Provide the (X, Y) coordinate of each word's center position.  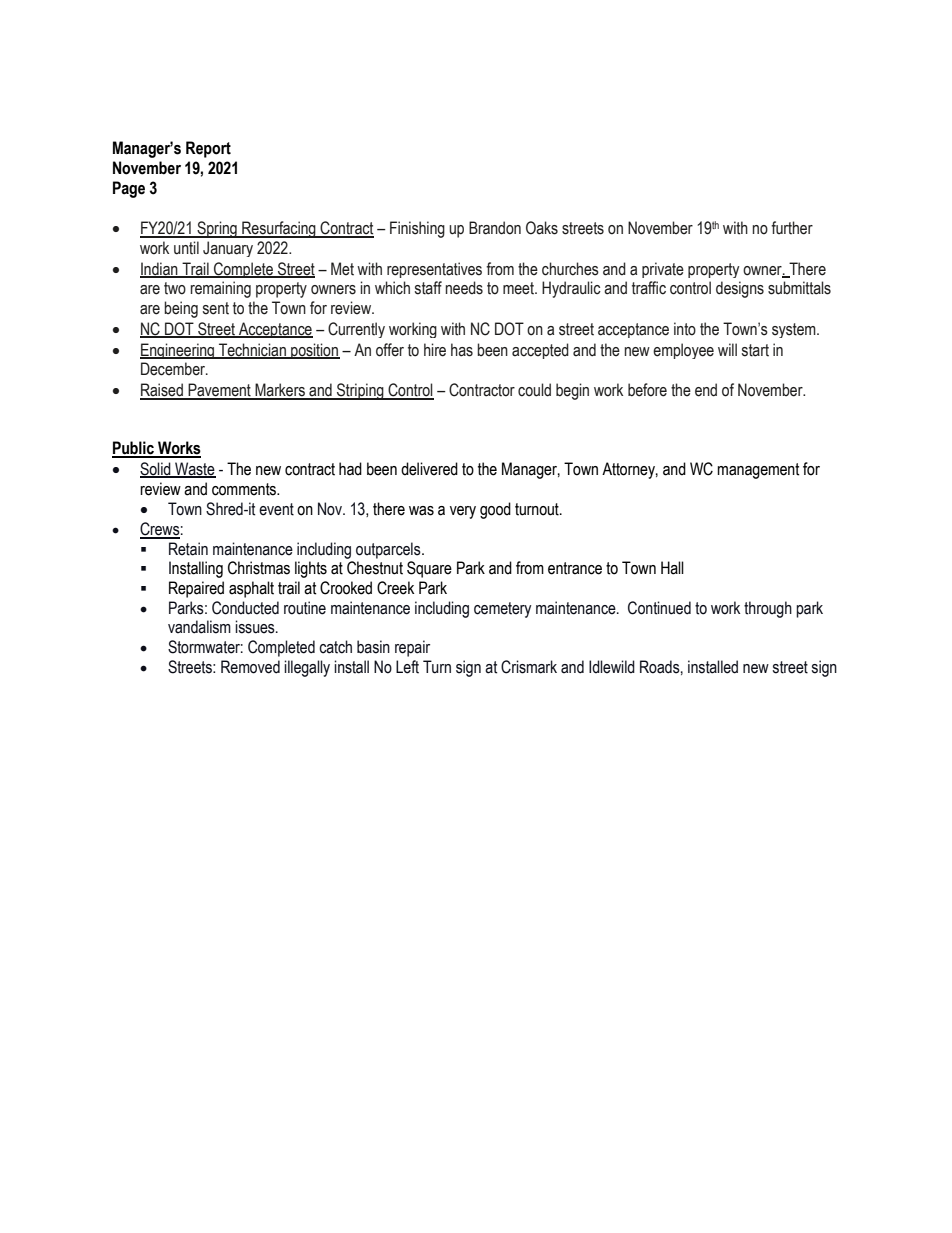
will (727, 349)
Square (429, 569)
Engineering (178, 351)
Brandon (495, 228)
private (663, 270)
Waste (194, 469)
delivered (429, 469)
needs (464, 288)
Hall (672, 568)
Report (208, 149)
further (792, 228)
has (462, 350)
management (758, 471)
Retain (188, 549)
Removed (250, 667)
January (228, 249)
